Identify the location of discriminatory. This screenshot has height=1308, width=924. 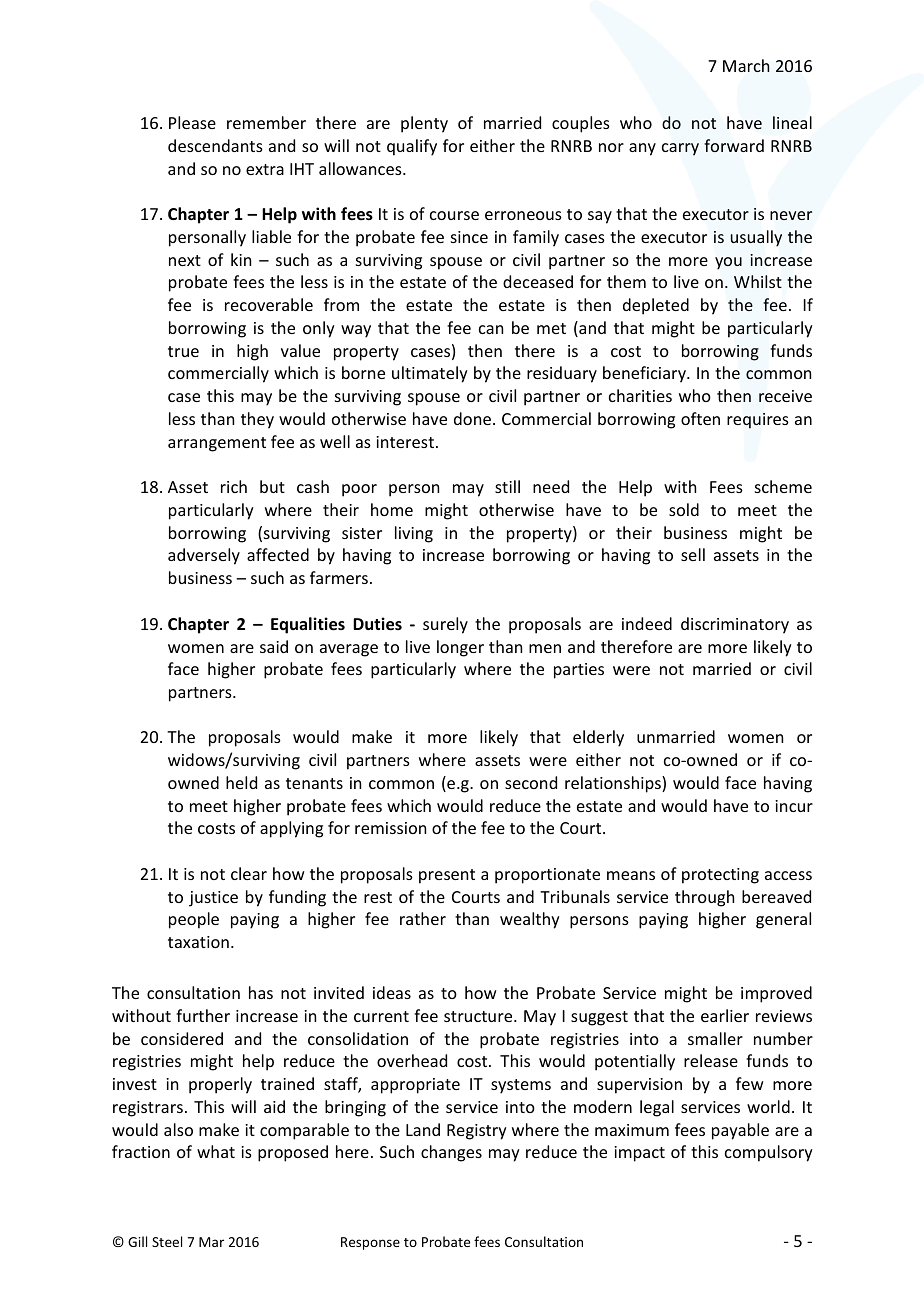
(735, 625).
